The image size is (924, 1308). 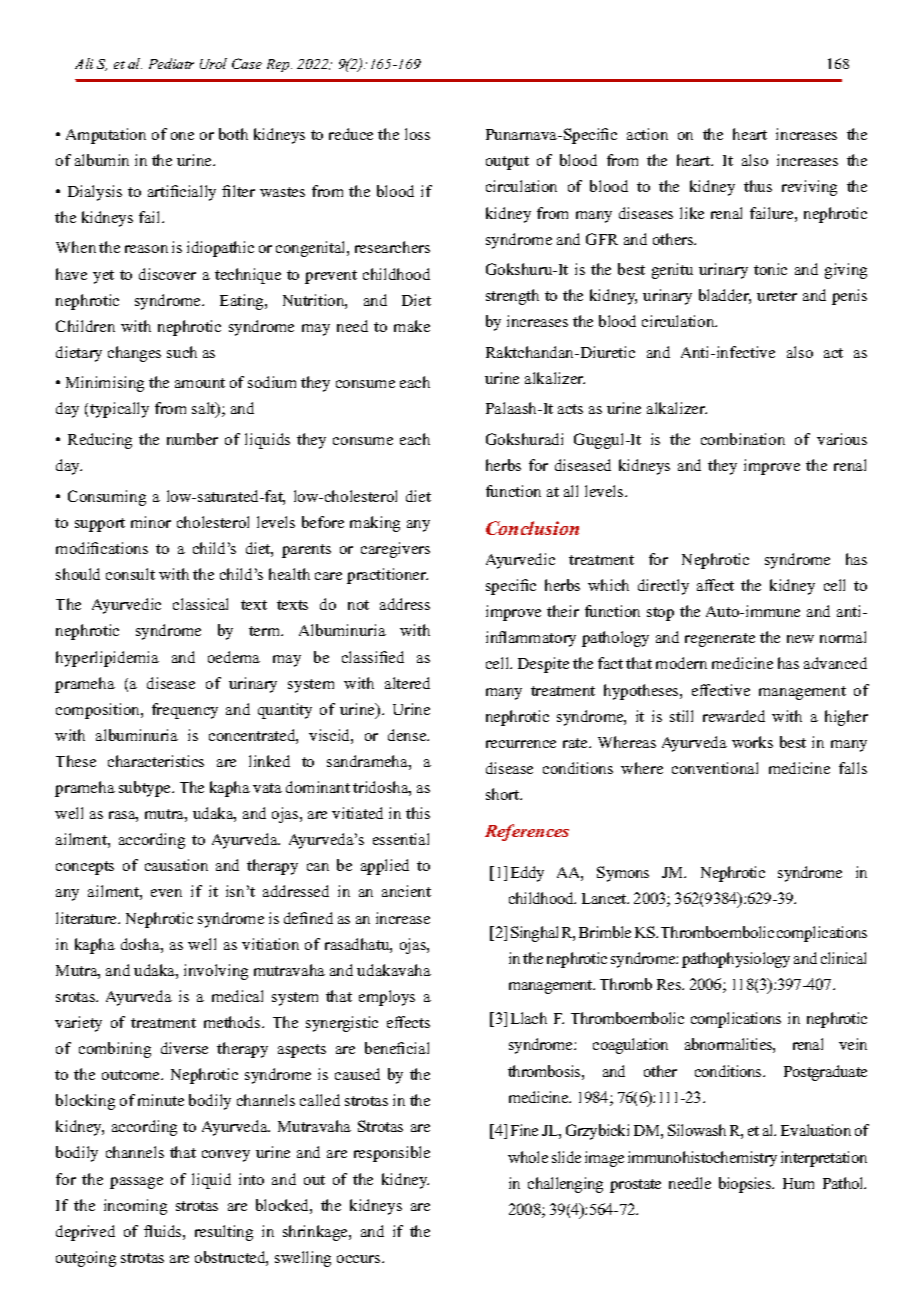 I want to click on such, so click(x=182, y=352).
